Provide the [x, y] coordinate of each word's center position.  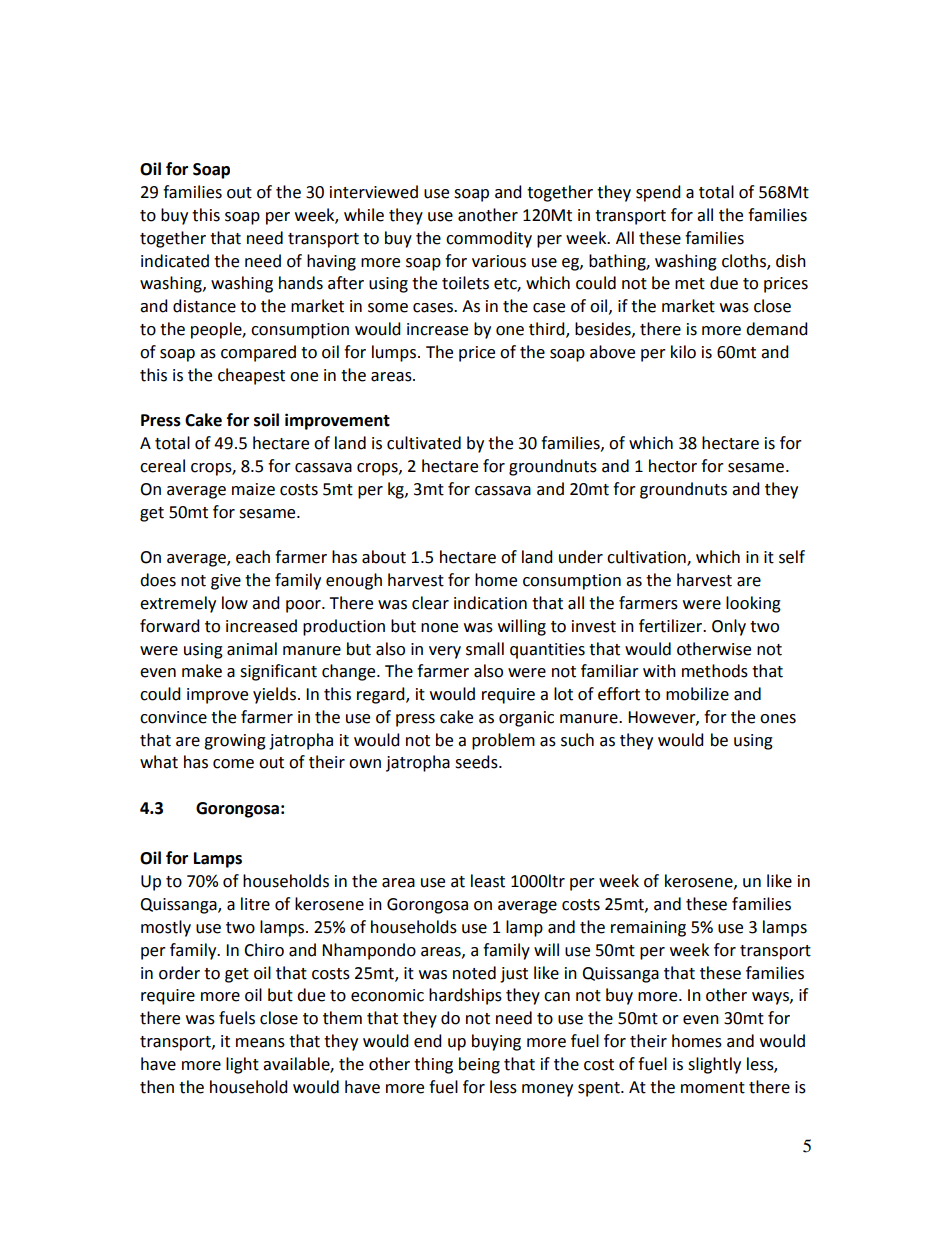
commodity [489, 239]
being [479, 1065]
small [485, 649]
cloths [745, 261]
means [260, 1043]
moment [713, 1088]
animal [252, 649]
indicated [175, 261]
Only [729, 627]
